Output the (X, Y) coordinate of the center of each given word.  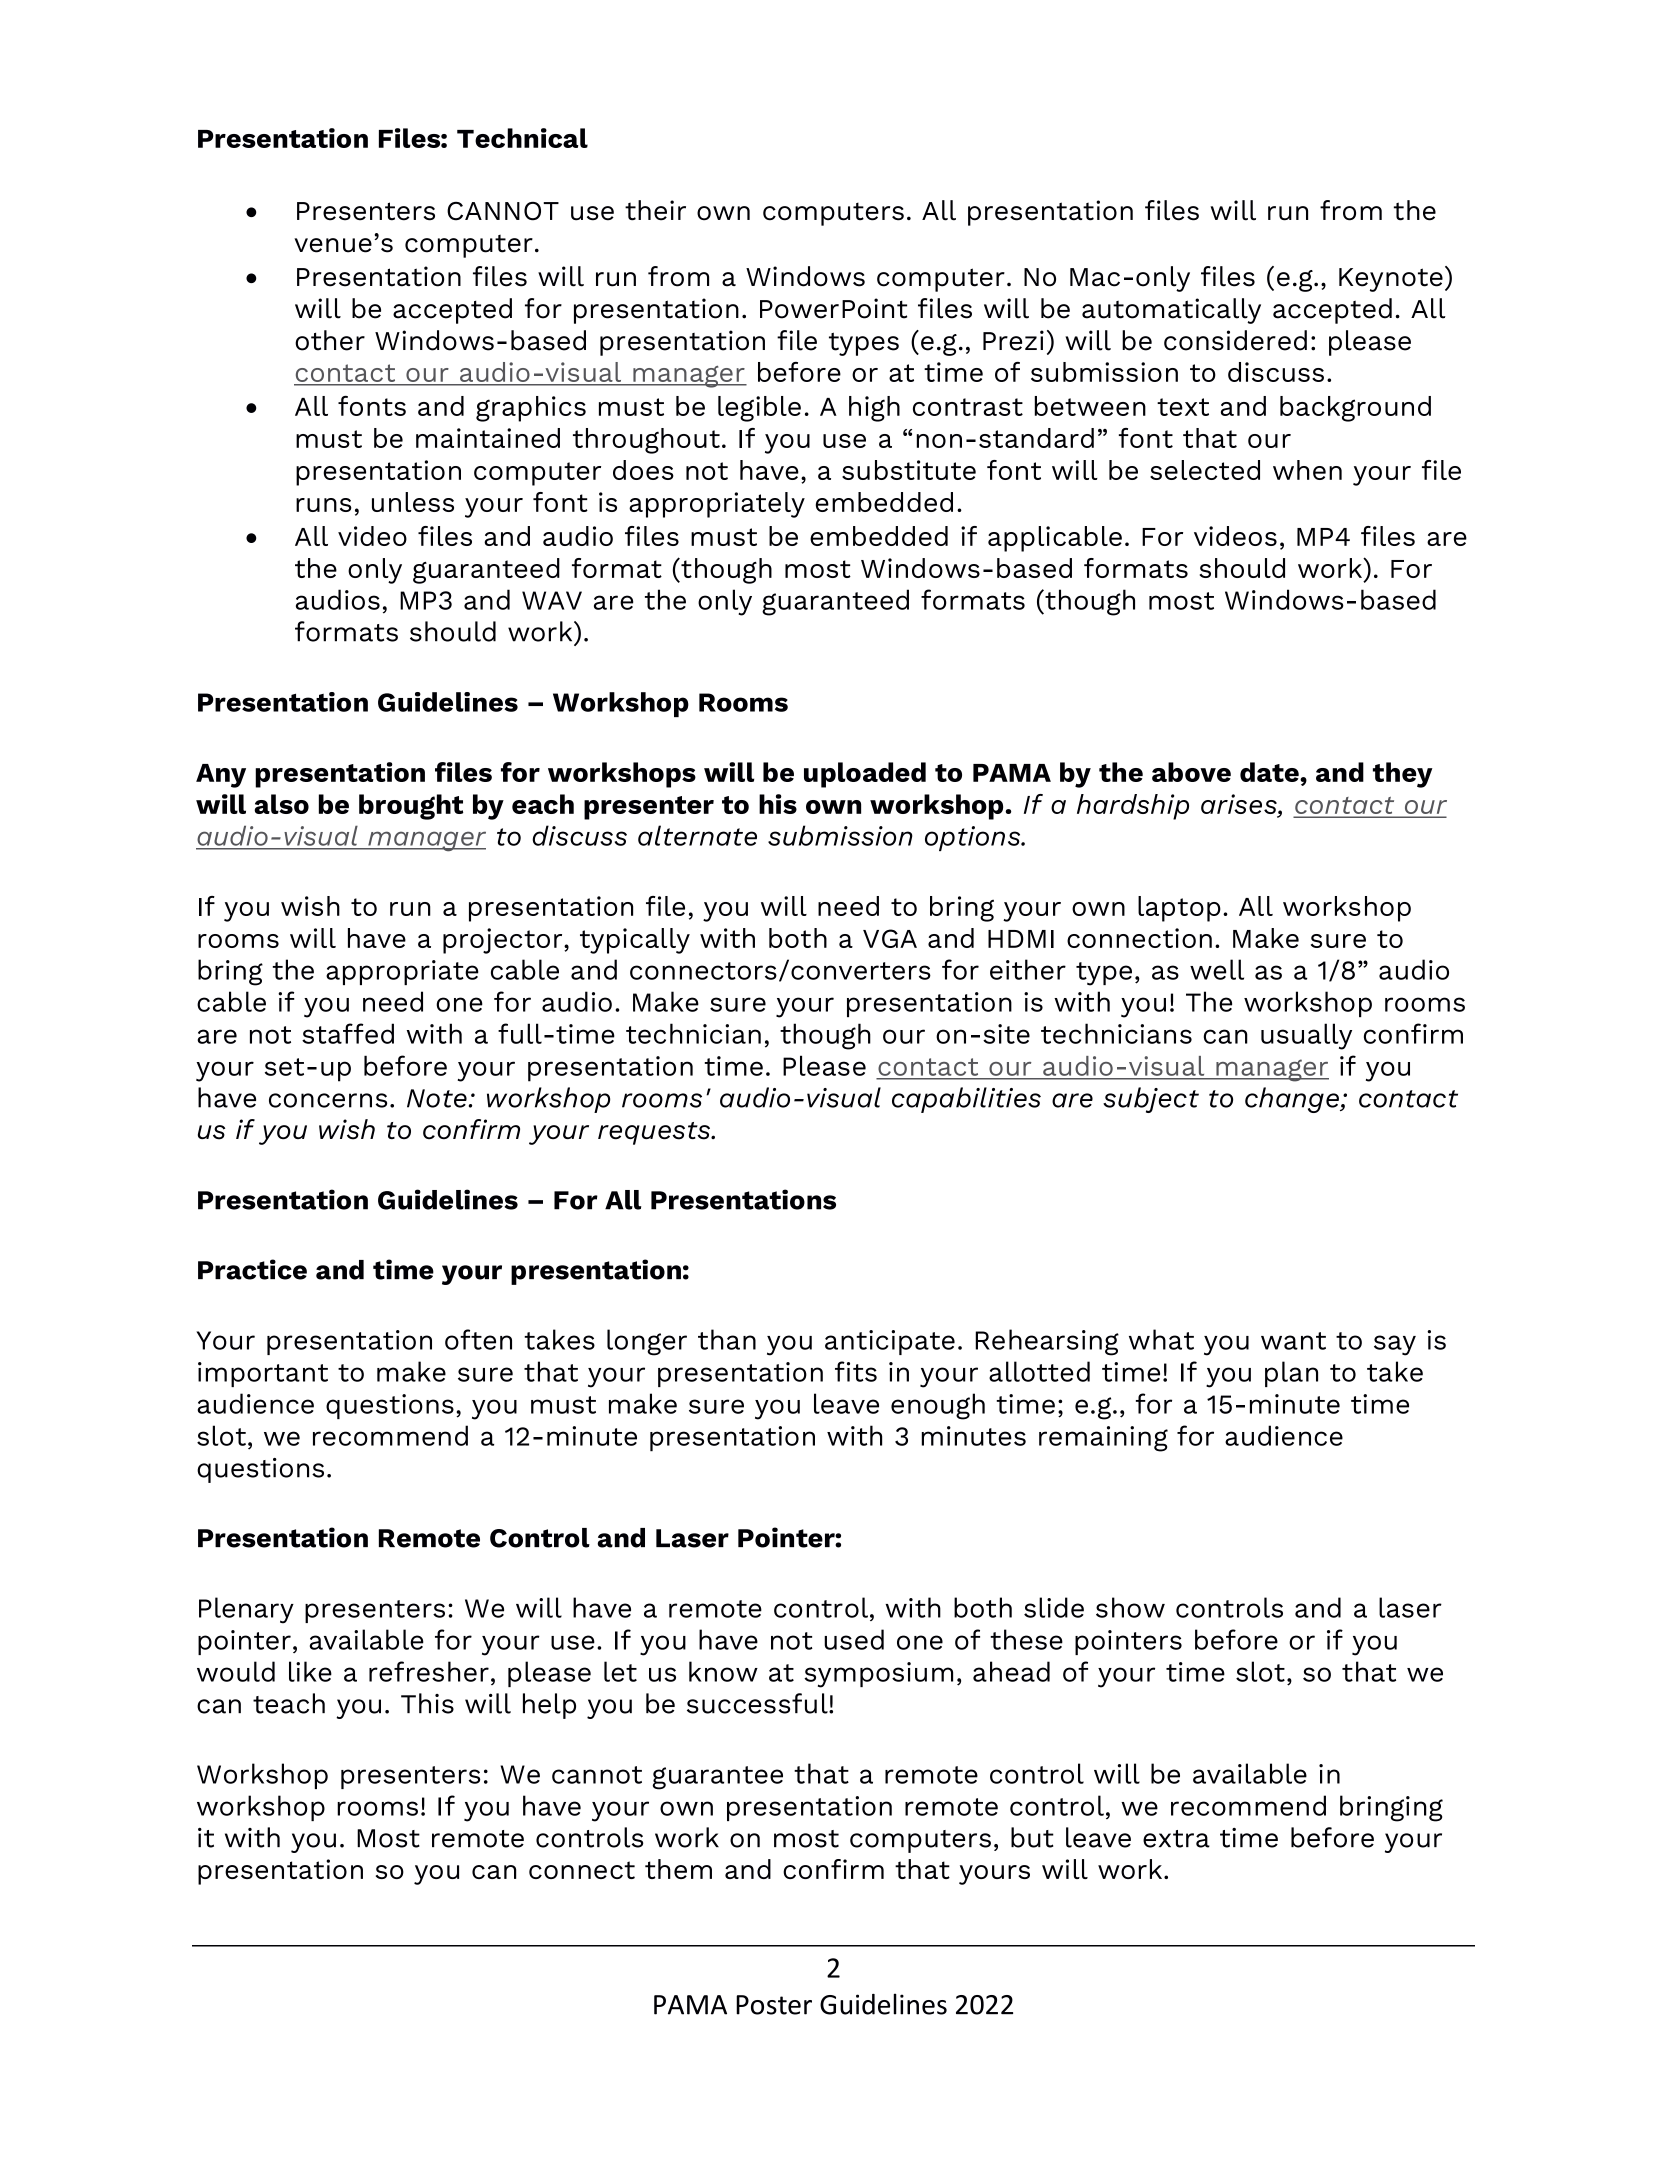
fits (856, 1371)
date (1270, 772)
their (655, 210)
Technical (522, 138)
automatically (1171, 311)
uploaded (865, 775)
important (263, 1374)
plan (1291, 1374)
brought (411, 807)
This (427, 1703)
